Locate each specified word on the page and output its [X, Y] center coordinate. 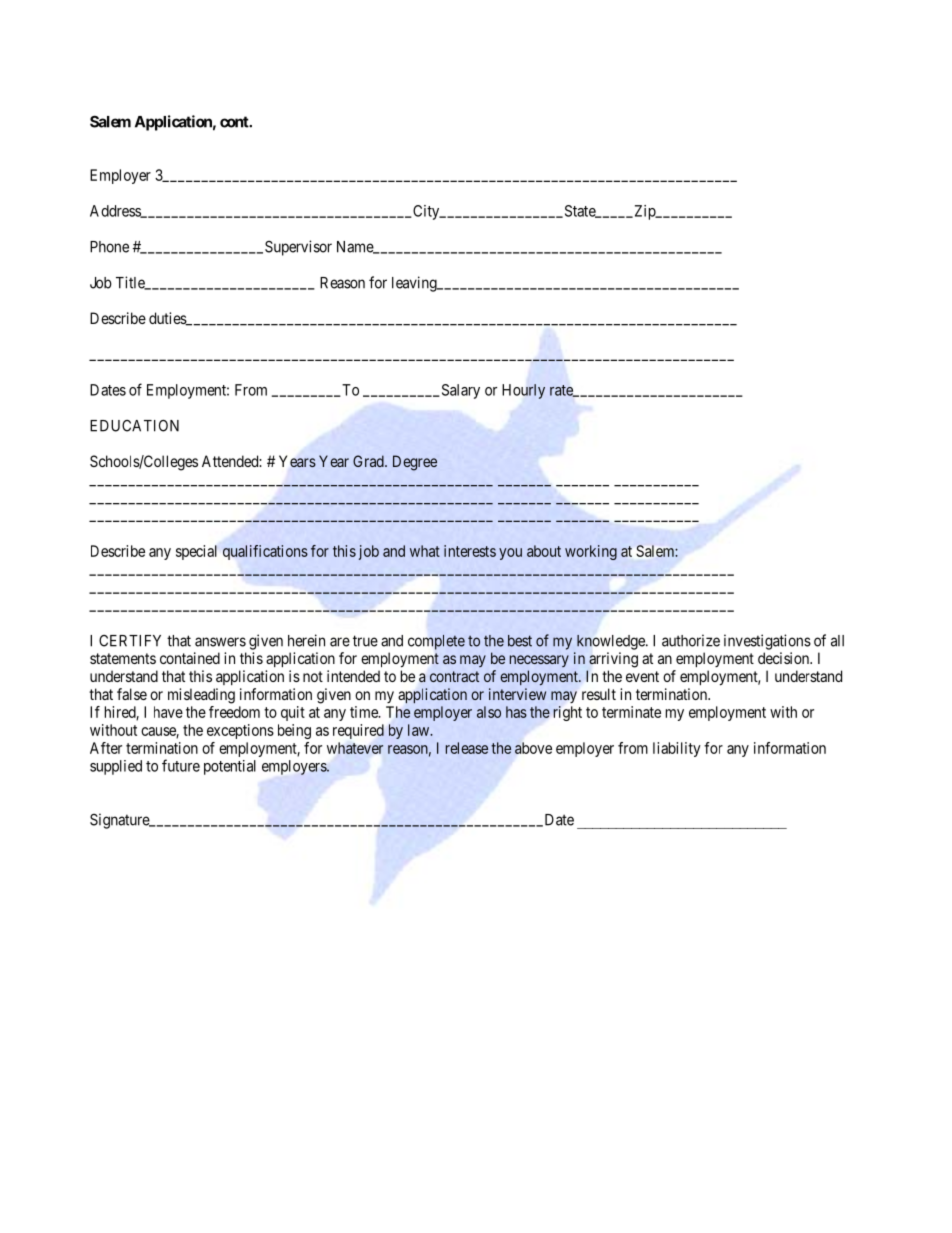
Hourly [523, 391]
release [467, 748]
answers [220, 642]
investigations [767, 642]
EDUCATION [134, 426]
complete [436, 642]
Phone [109, 247]
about [544, 551]
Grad [369, 461]
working [591, 552]
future [181, 765]
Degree [415, 463]
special [196, 552]
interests [470, 551]
